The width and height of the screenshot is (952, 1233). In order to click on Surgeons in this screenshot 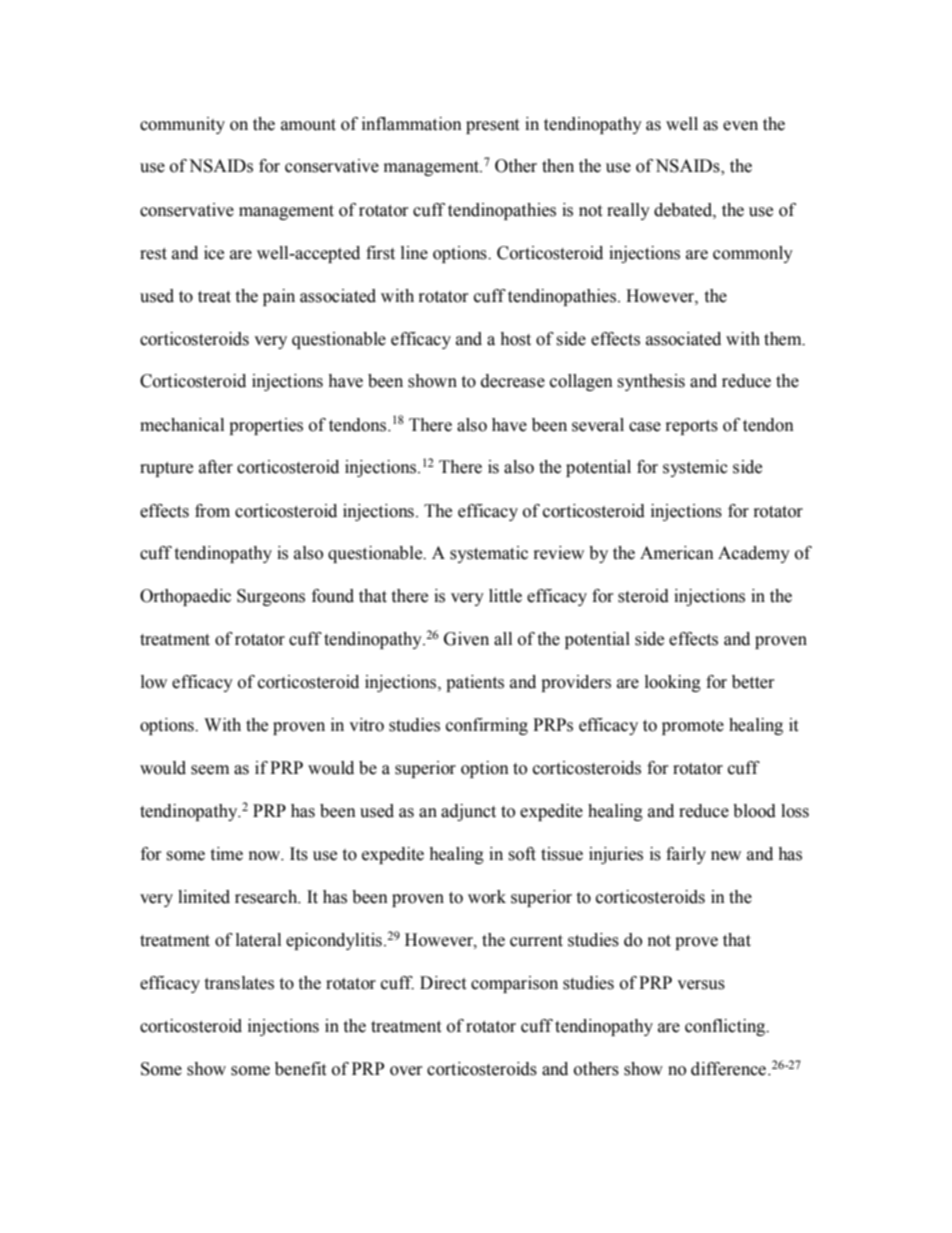, I will do `click(271, 597)`.
